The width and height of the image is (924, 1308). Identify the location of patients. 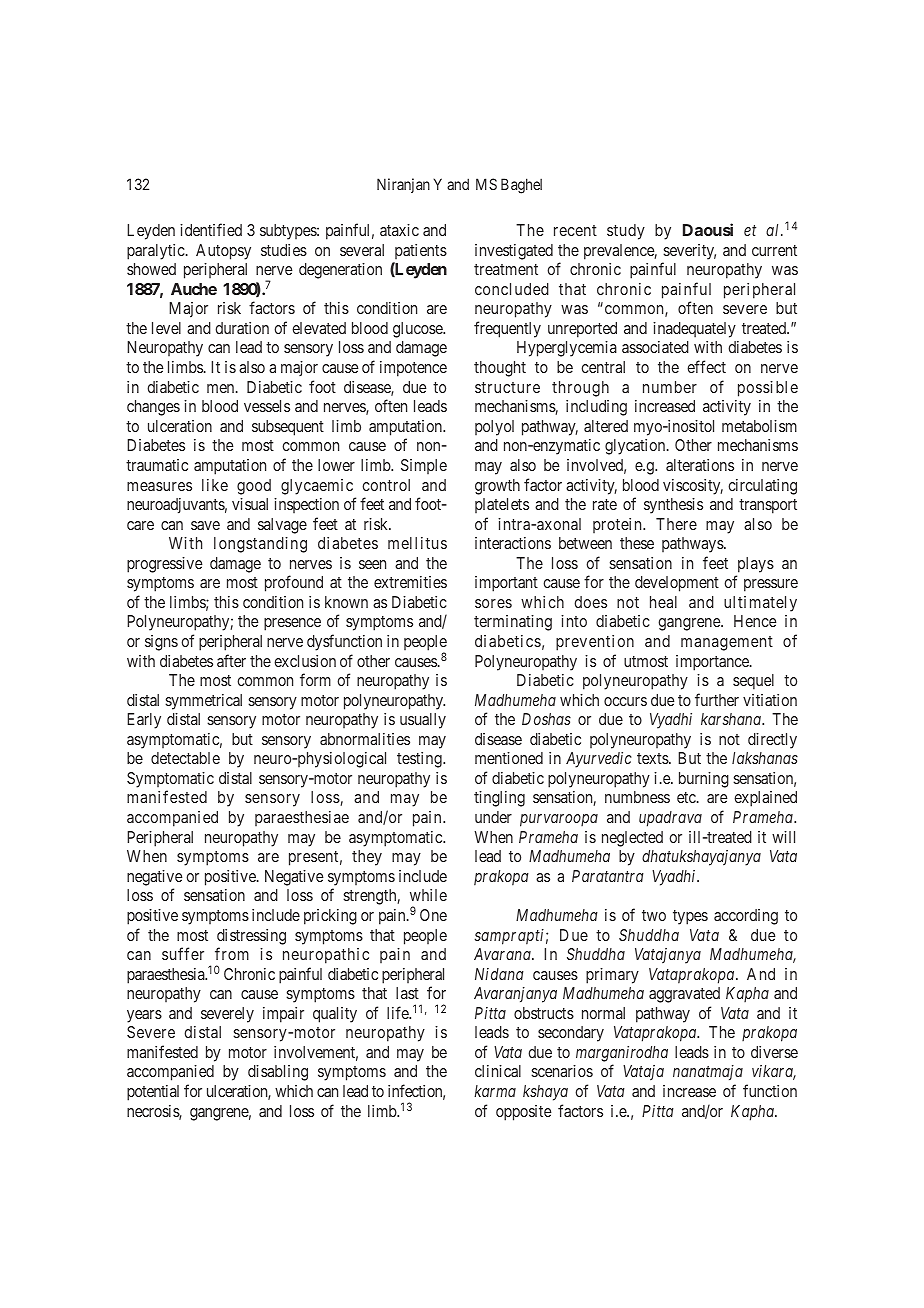
(421, 251).
